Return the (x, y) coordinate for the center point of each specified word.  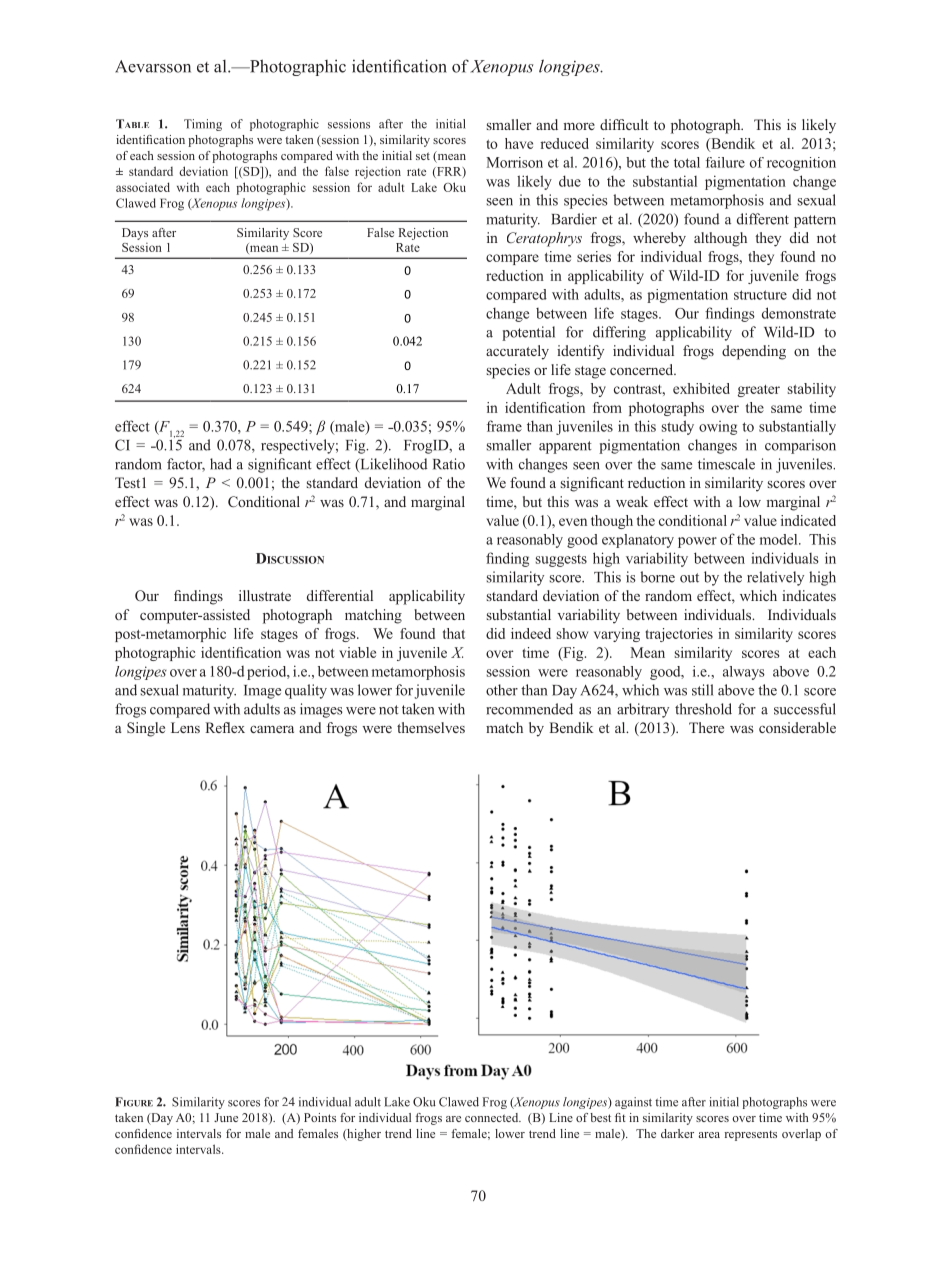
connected (493, 1117)
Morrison (514, 162)
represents (751, 1136)
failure (725, 162)
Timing (203, 125)
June (226, 1117)
